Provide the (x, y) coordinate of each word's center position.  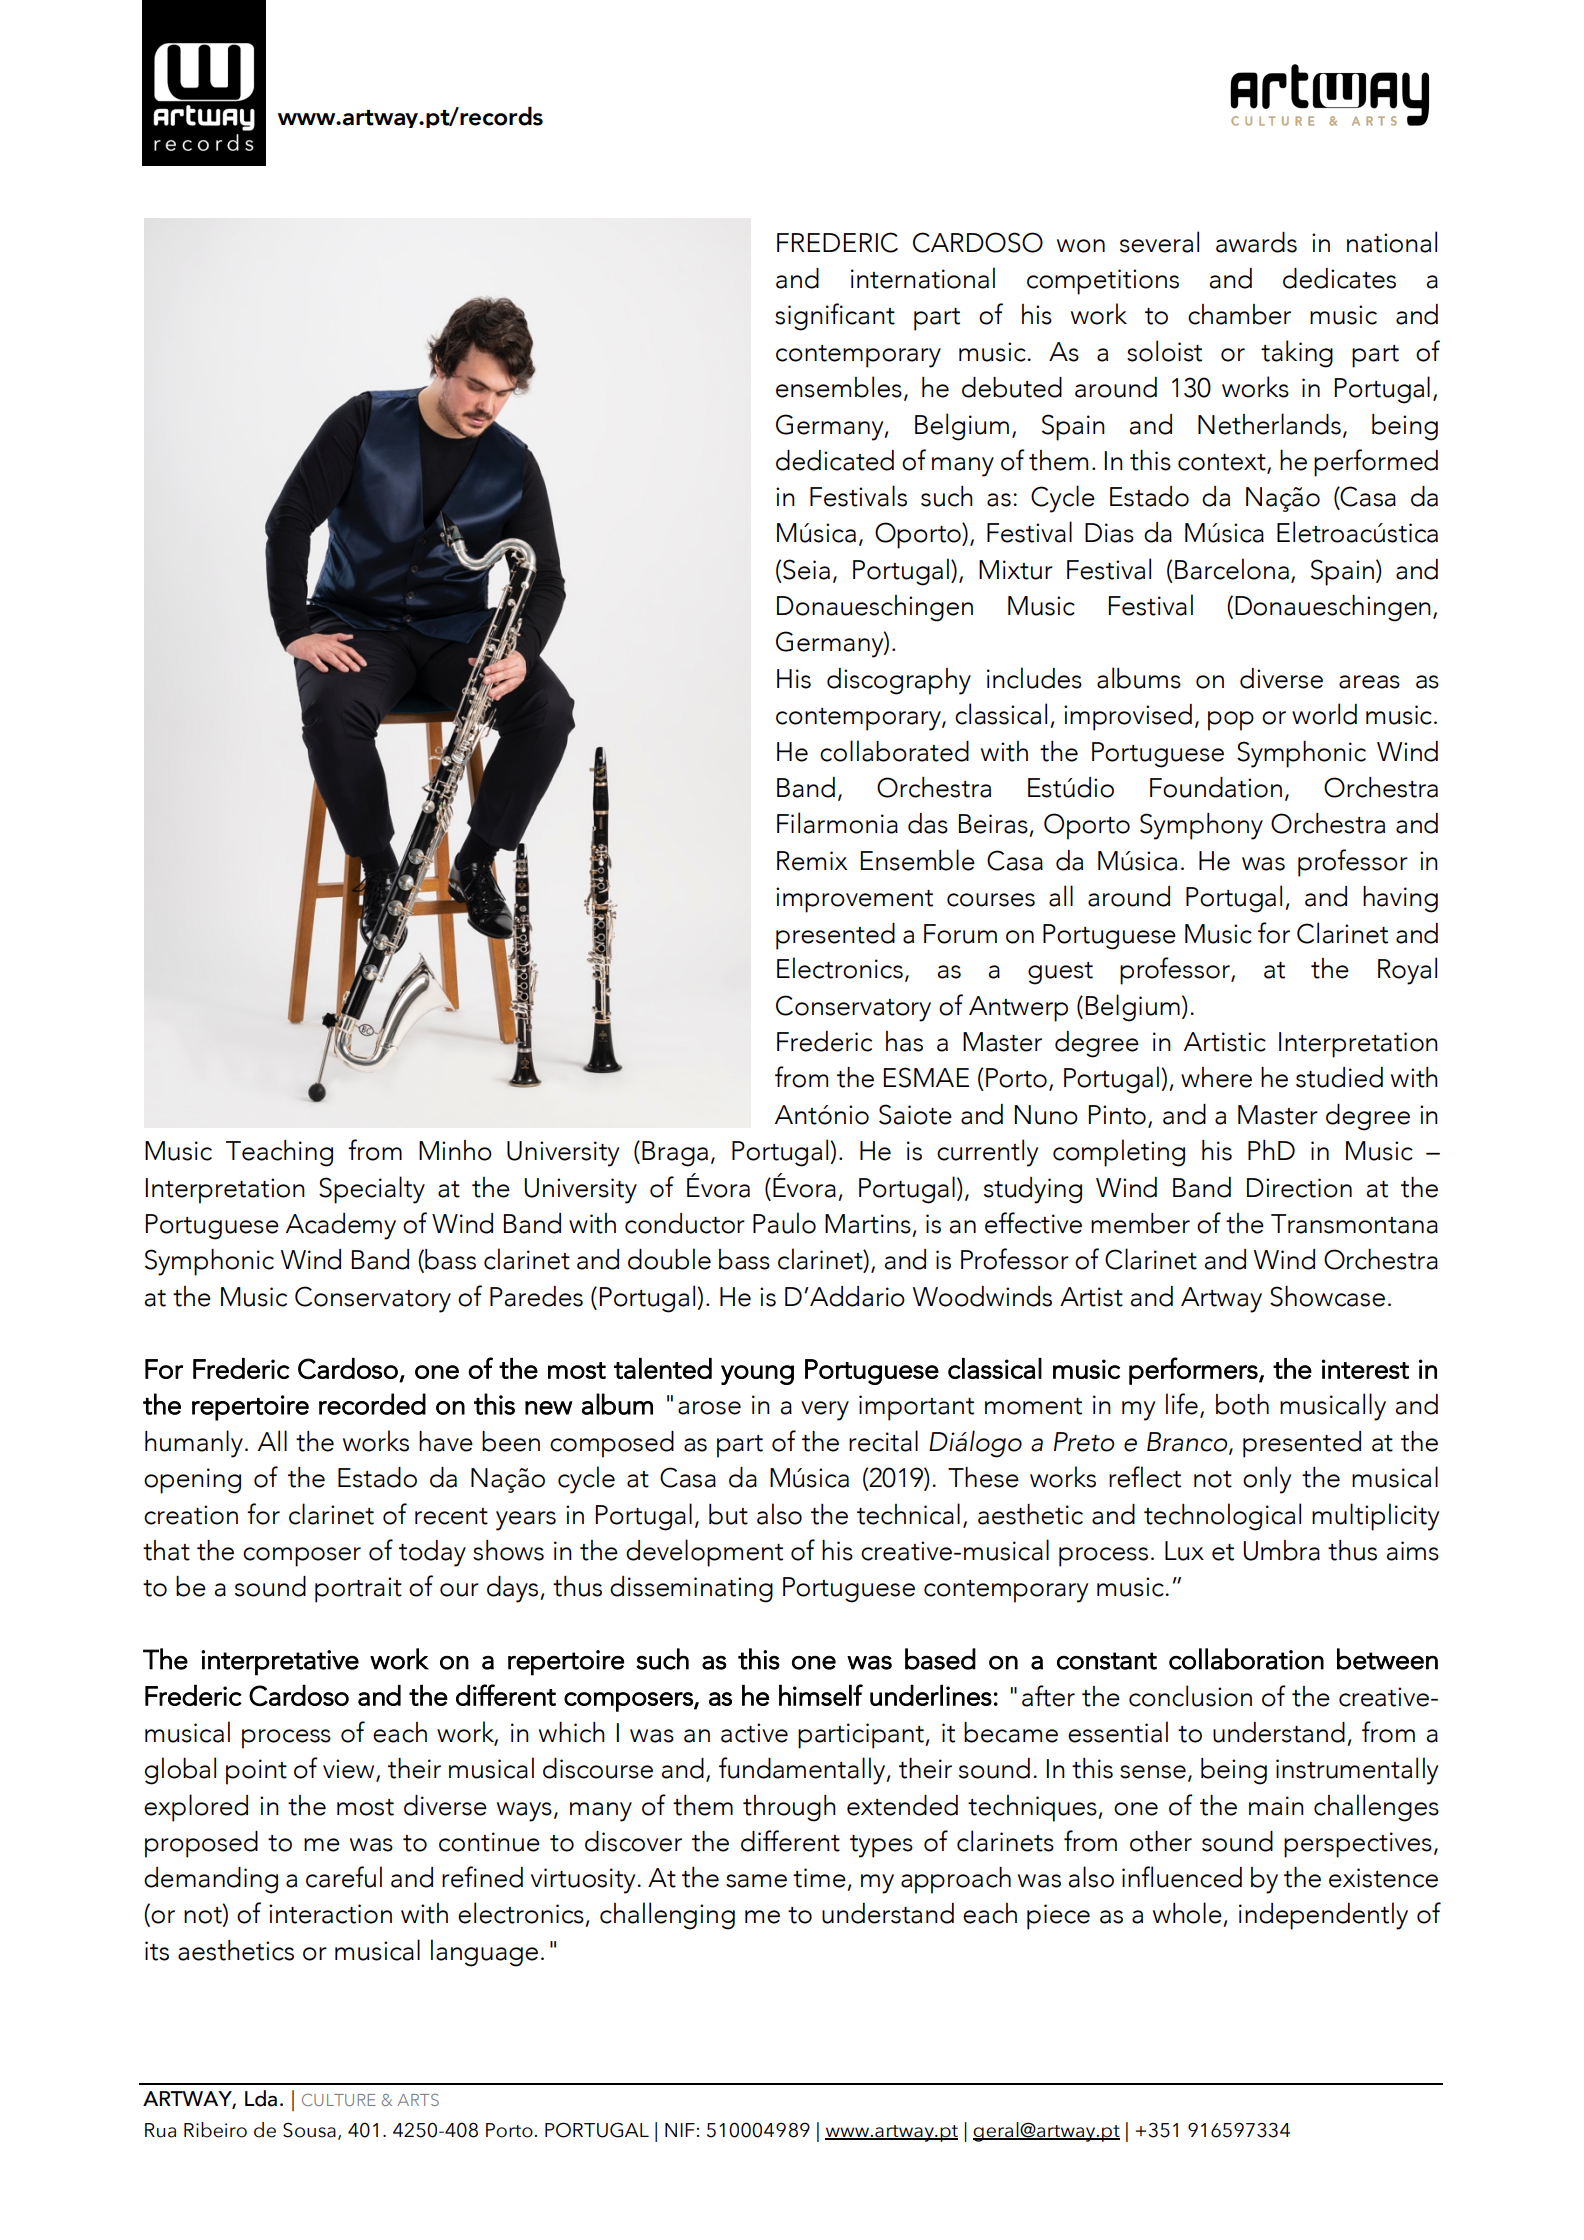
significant (835, 317)
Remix (812, 861)
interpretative (280, 1663)
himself (821, 1695)
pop (1231, 721)
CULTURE (339, 2099)
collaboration (1246, 1659)
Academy (341, 1226)
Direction (1299, 1188)
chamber (1239, 314)
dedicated (835, 460)
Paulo (784, 1223)
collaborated (894, 751)
